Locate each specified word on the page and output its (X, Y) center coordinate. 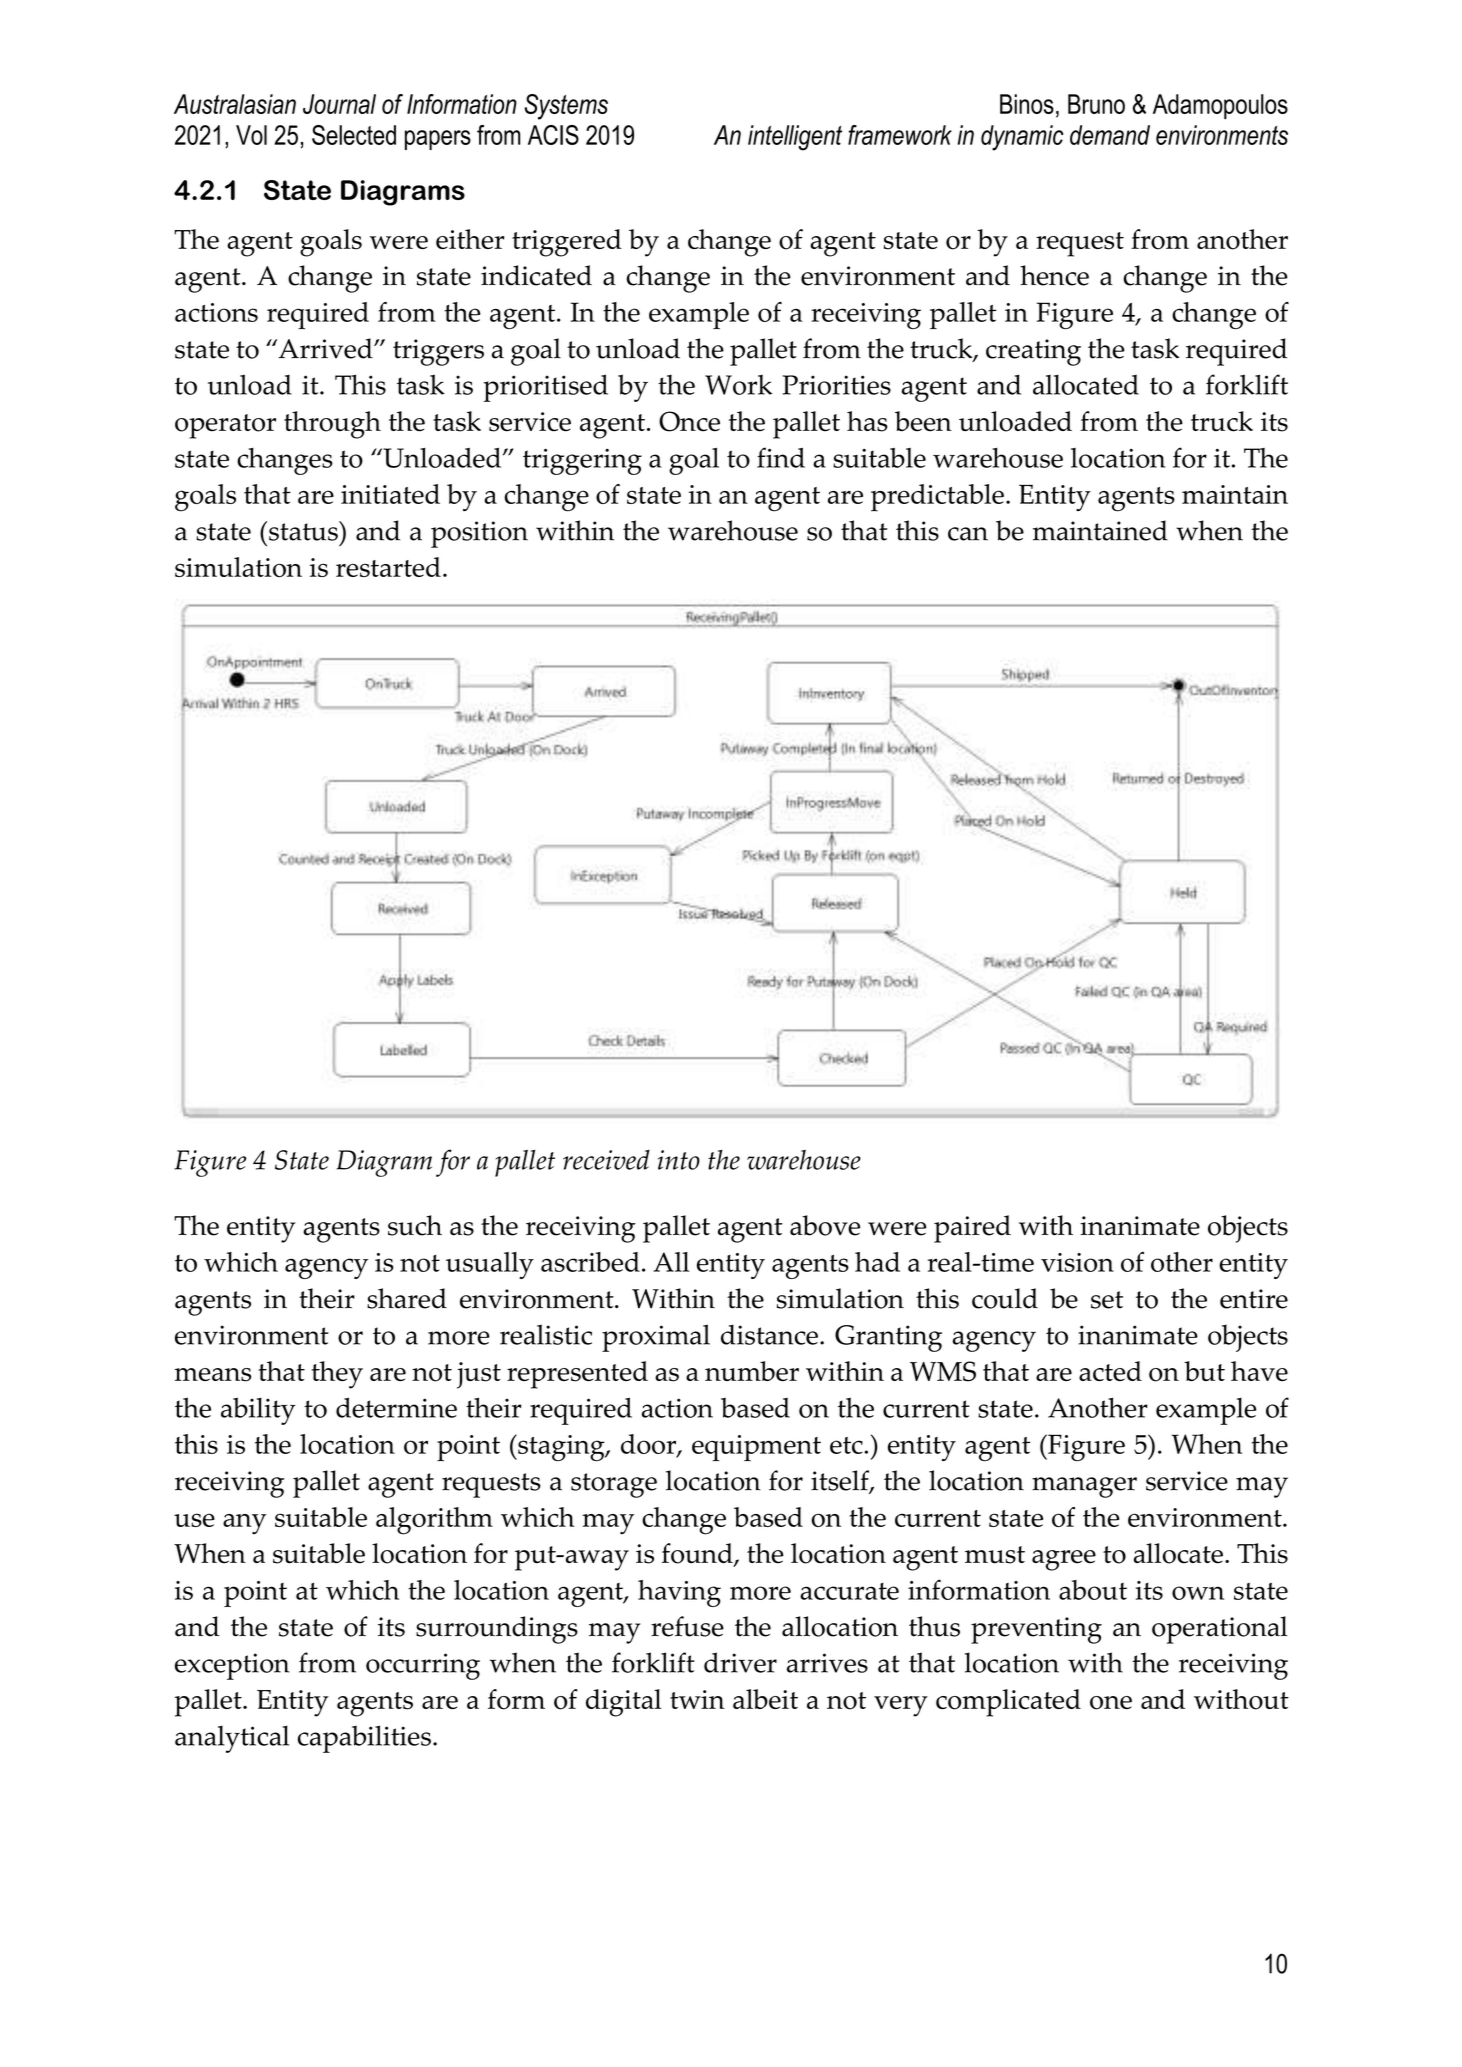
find (781, 457)
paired (972, 1229)
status (304, 531)
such (415, 1225)
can (968, 534)
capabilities (364, 1739)
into (679, 1160)
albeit (765, 1699)
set (1107, 1300)
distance (769, 1334)
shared (407, 1298)
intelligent (795, 138)
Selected (354, 135)
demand (1110, 135)
